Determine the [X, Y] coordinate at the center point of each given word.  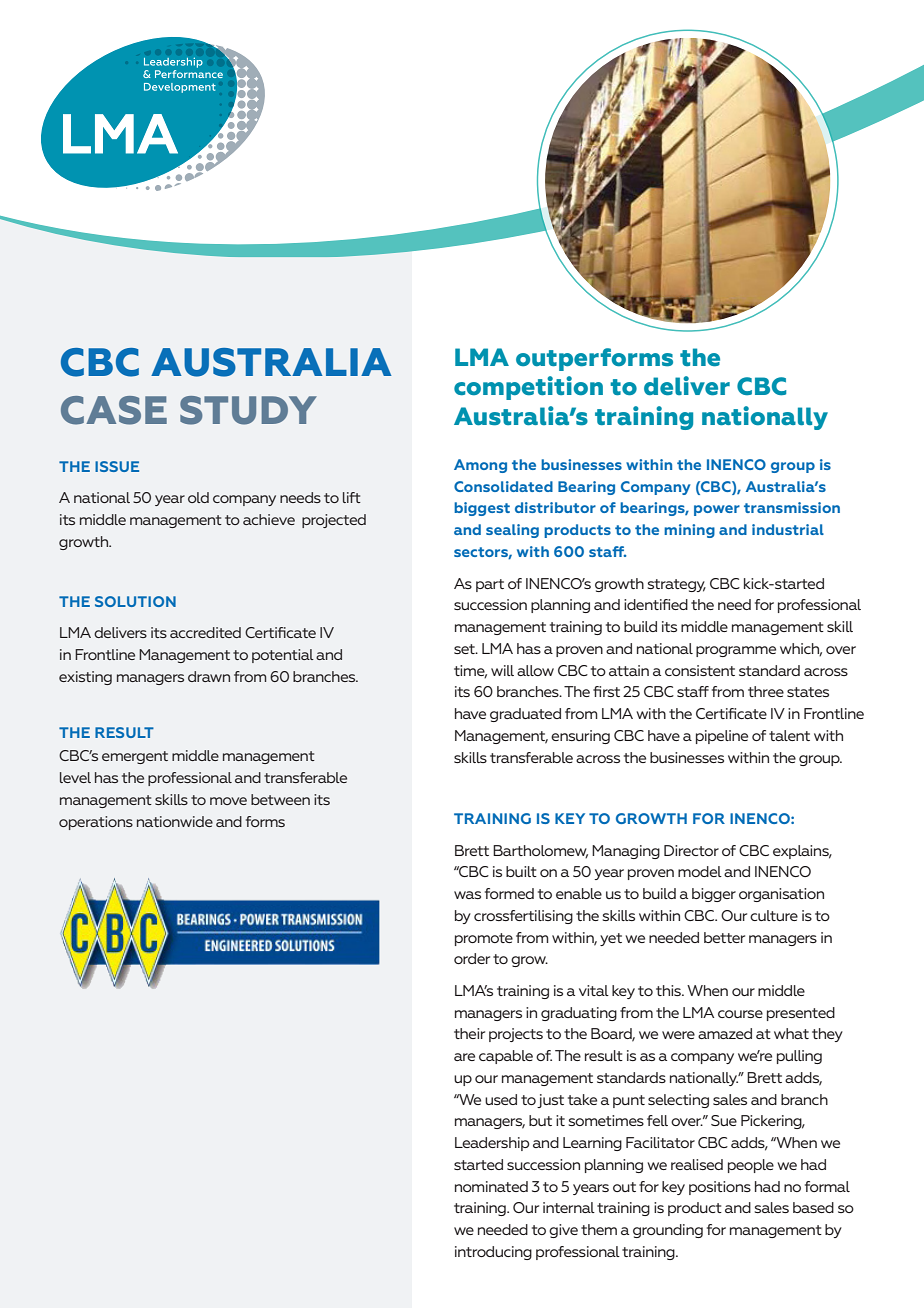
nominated [491, 1186]
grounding [668, 1231]
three [766, 691]
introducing [493, 1253]
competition [528, 388]
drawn [209, 676]
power [717, 510]
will [502, 670]
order [472, 958]
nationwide [175, 821]
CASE [114, 410]
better [724, 937]
